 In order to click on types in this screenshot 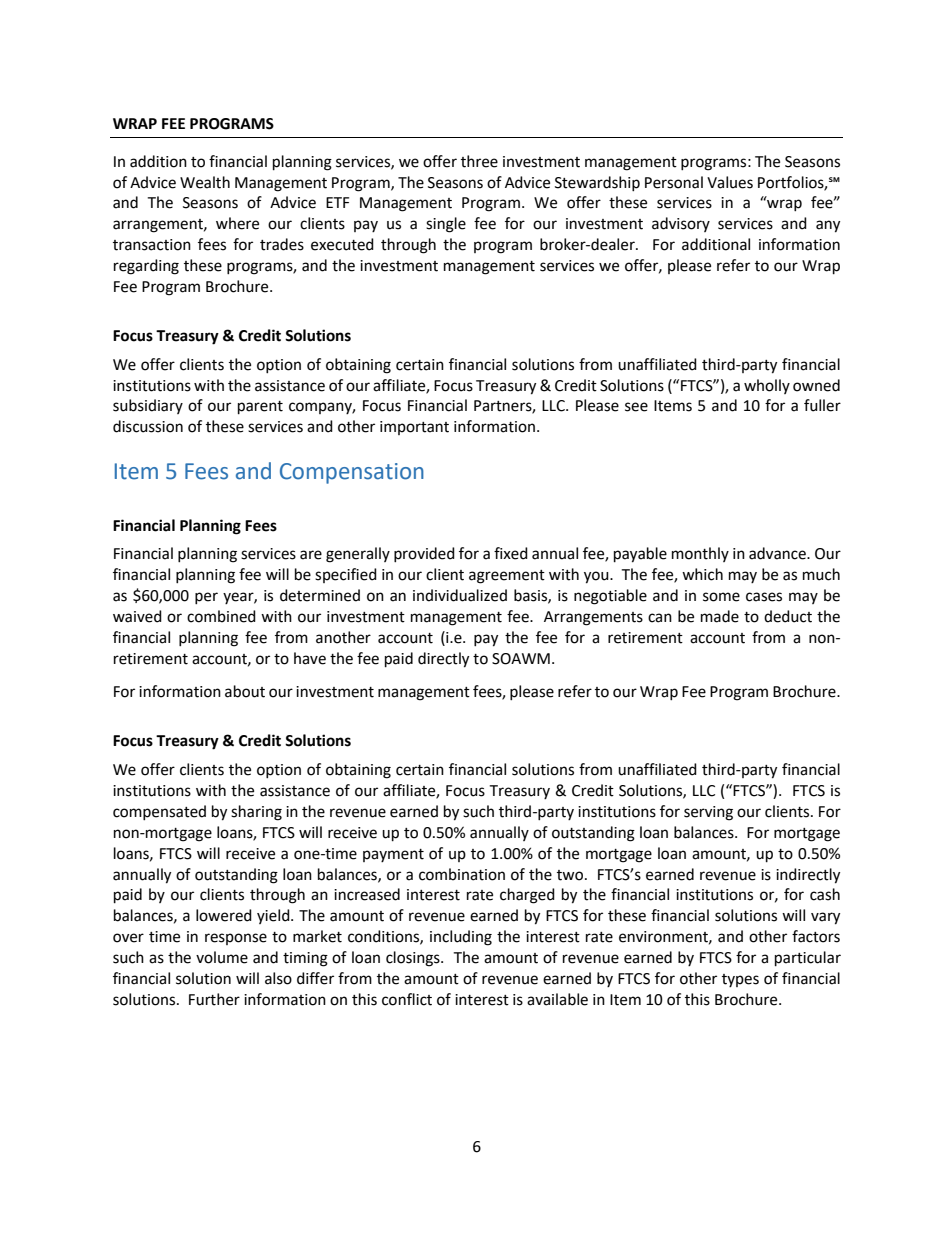, I will do `click(740, 980)`.
